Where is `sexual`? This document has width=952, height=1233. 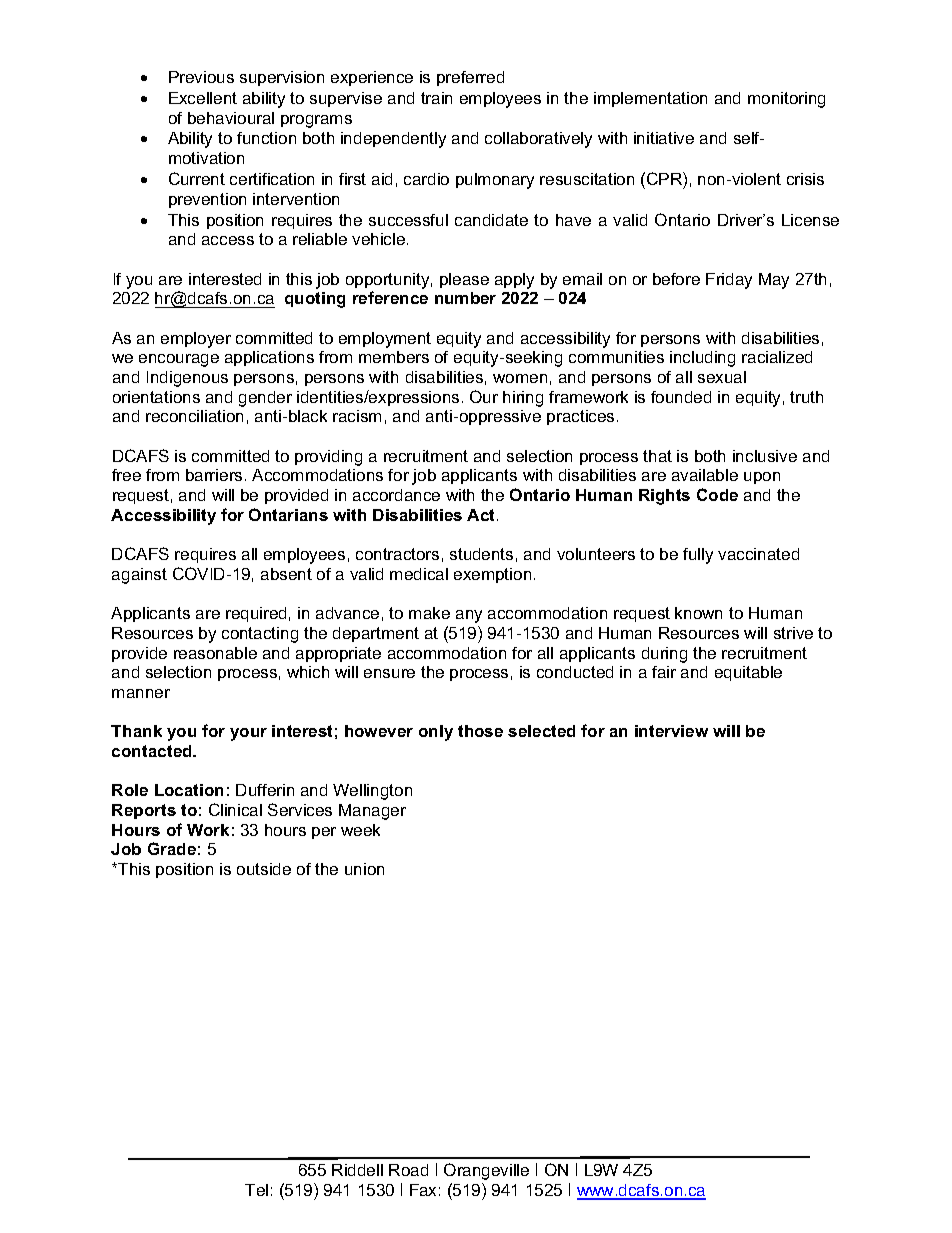 sexual is located at coordinates (722, 377).
